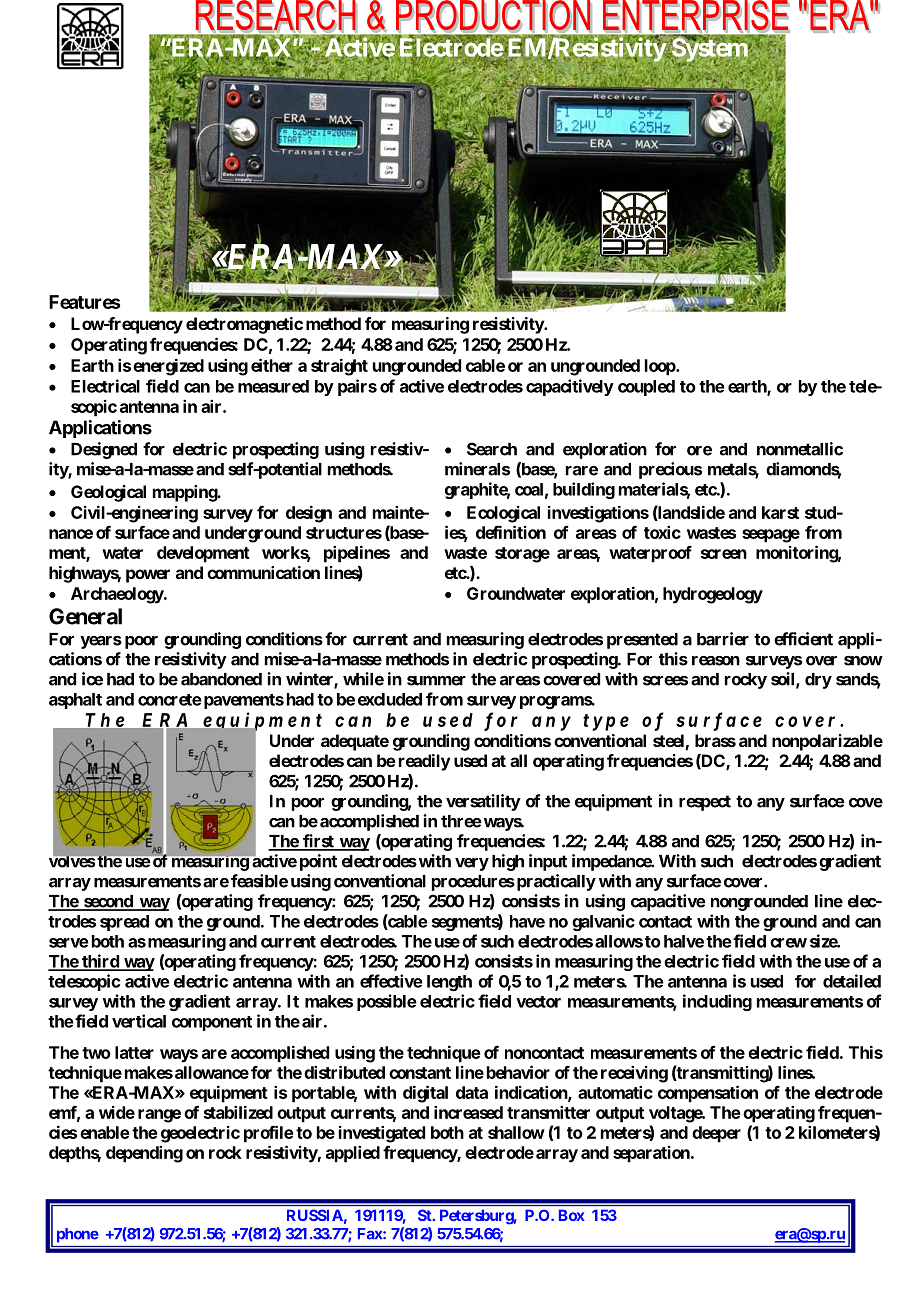  Describe the element at coordinates (710, 50) in the page. I see `System` at that location.
